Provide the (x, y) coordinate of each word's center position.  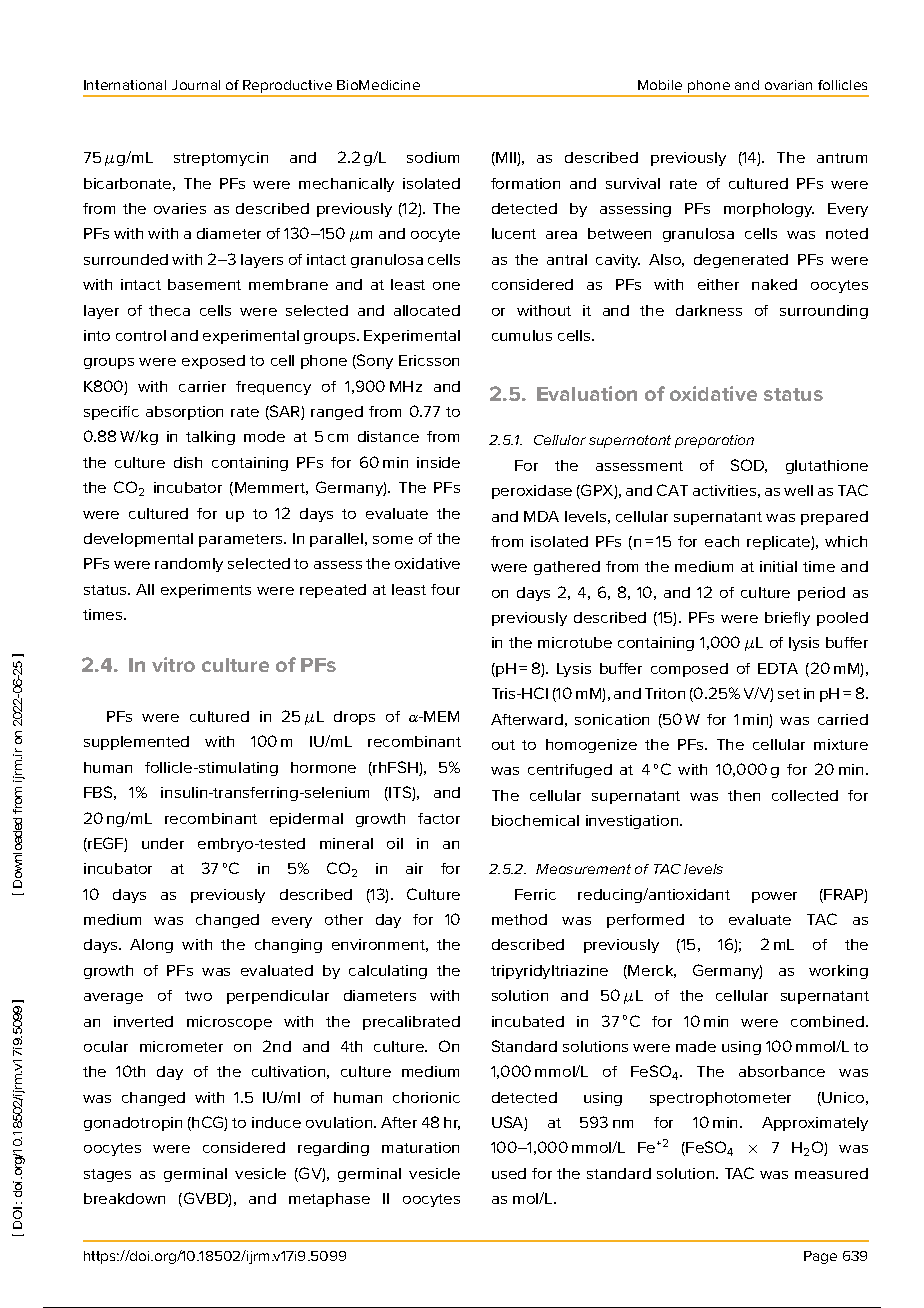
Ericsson (429, 360)
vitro (173, 664)
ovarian (788, 85)
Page (820, 1257)
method (519, 919)
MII (506, 159)
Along (151, 946)
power (774, 897)
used (509, 1173)
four (445, 589)
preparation (714, 441)
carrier (202, 386)
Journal (196, 85)
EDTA (778, 668)
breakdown (124, 1198)
